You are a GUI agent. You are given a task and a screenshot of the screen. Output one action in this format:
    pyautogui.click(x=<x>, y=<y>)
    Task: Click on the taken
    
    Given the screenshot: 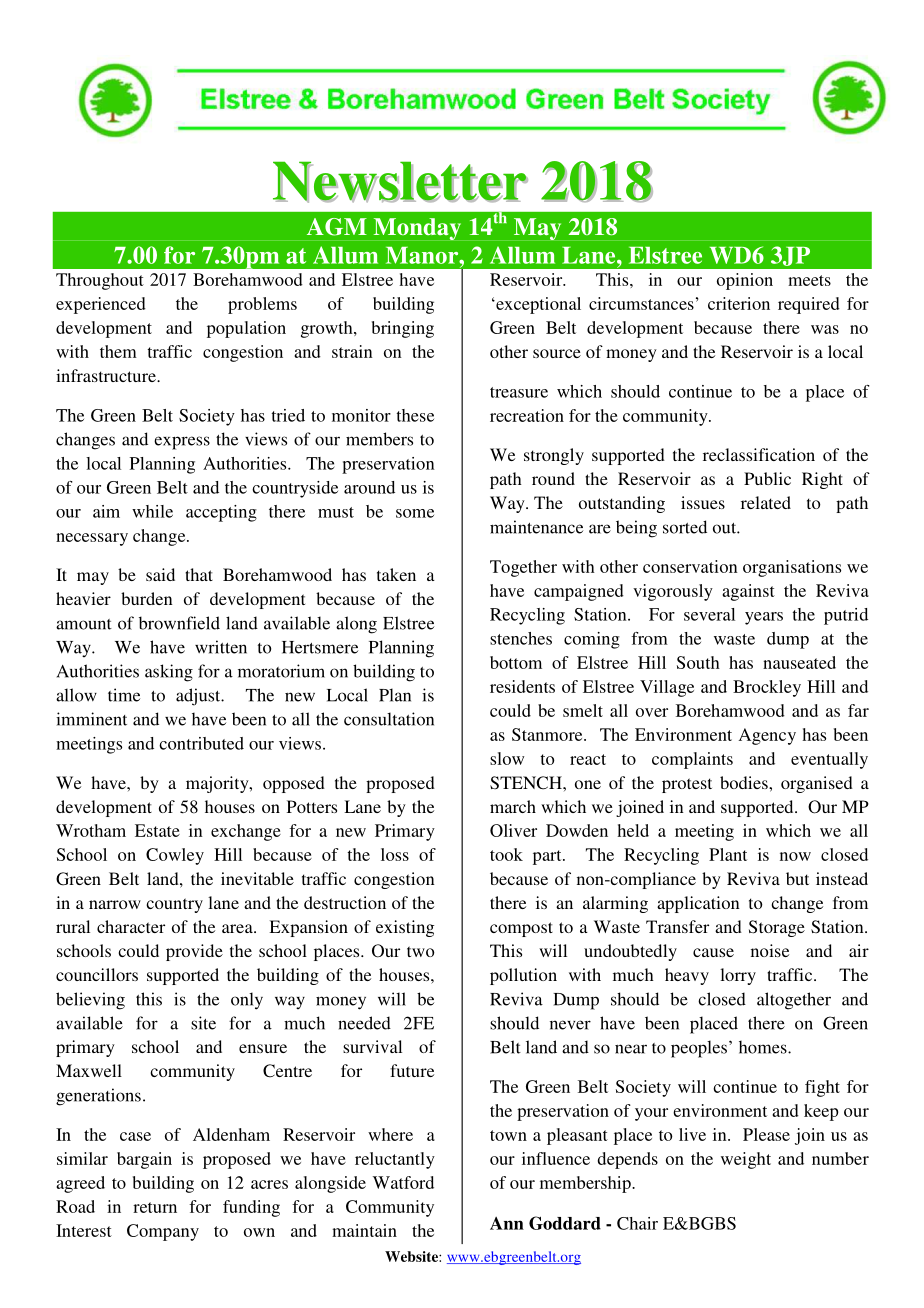 What is the action you would take?
    pyautogui.click(x=396, y=574)
